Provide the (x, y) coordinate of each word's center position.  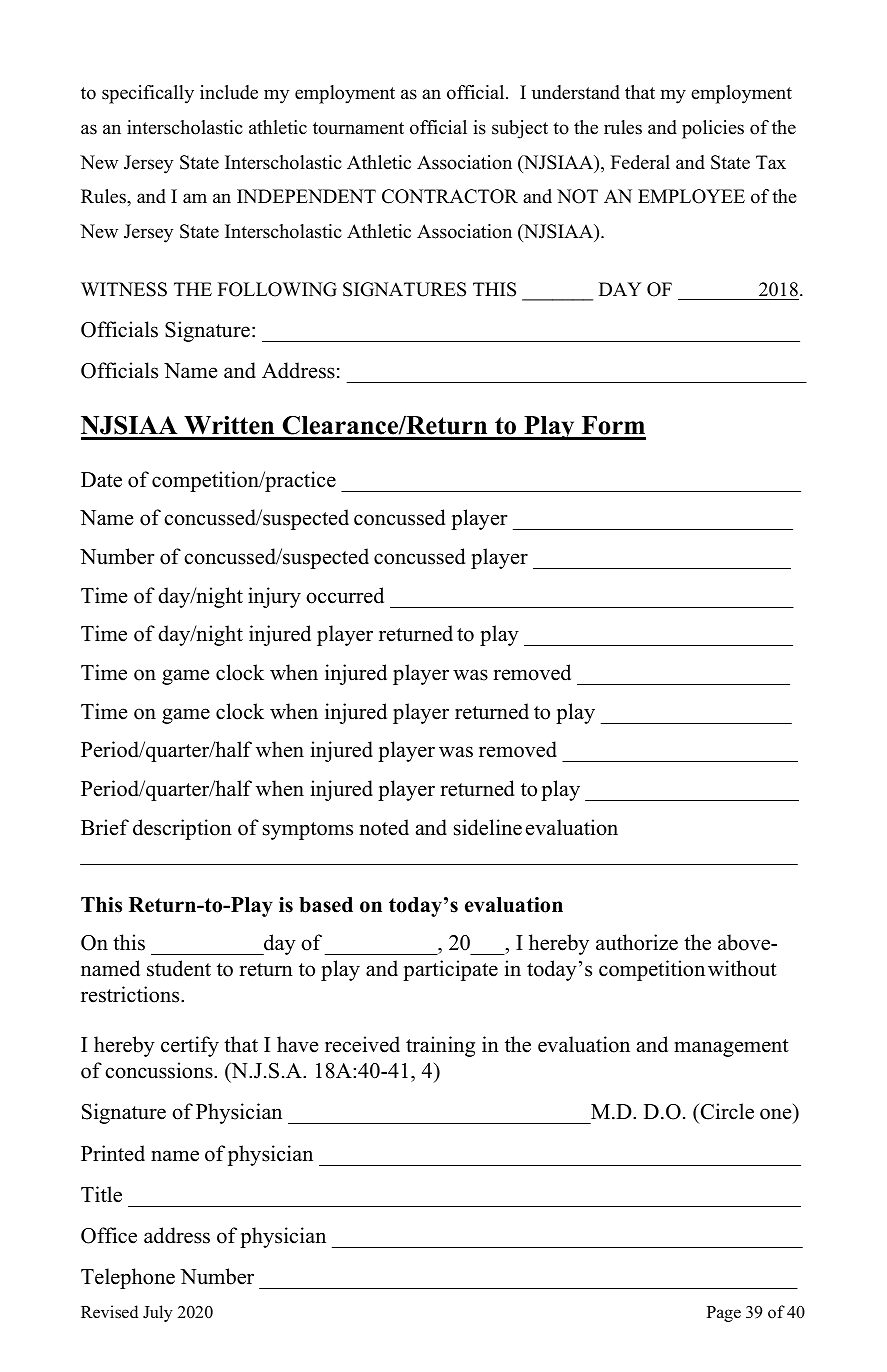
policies (713, 129)
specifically (148, 94)
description (182, 829)
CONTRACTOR (450, 196)
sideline (488, 827)
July (158, 1313)
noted (384, 827)
